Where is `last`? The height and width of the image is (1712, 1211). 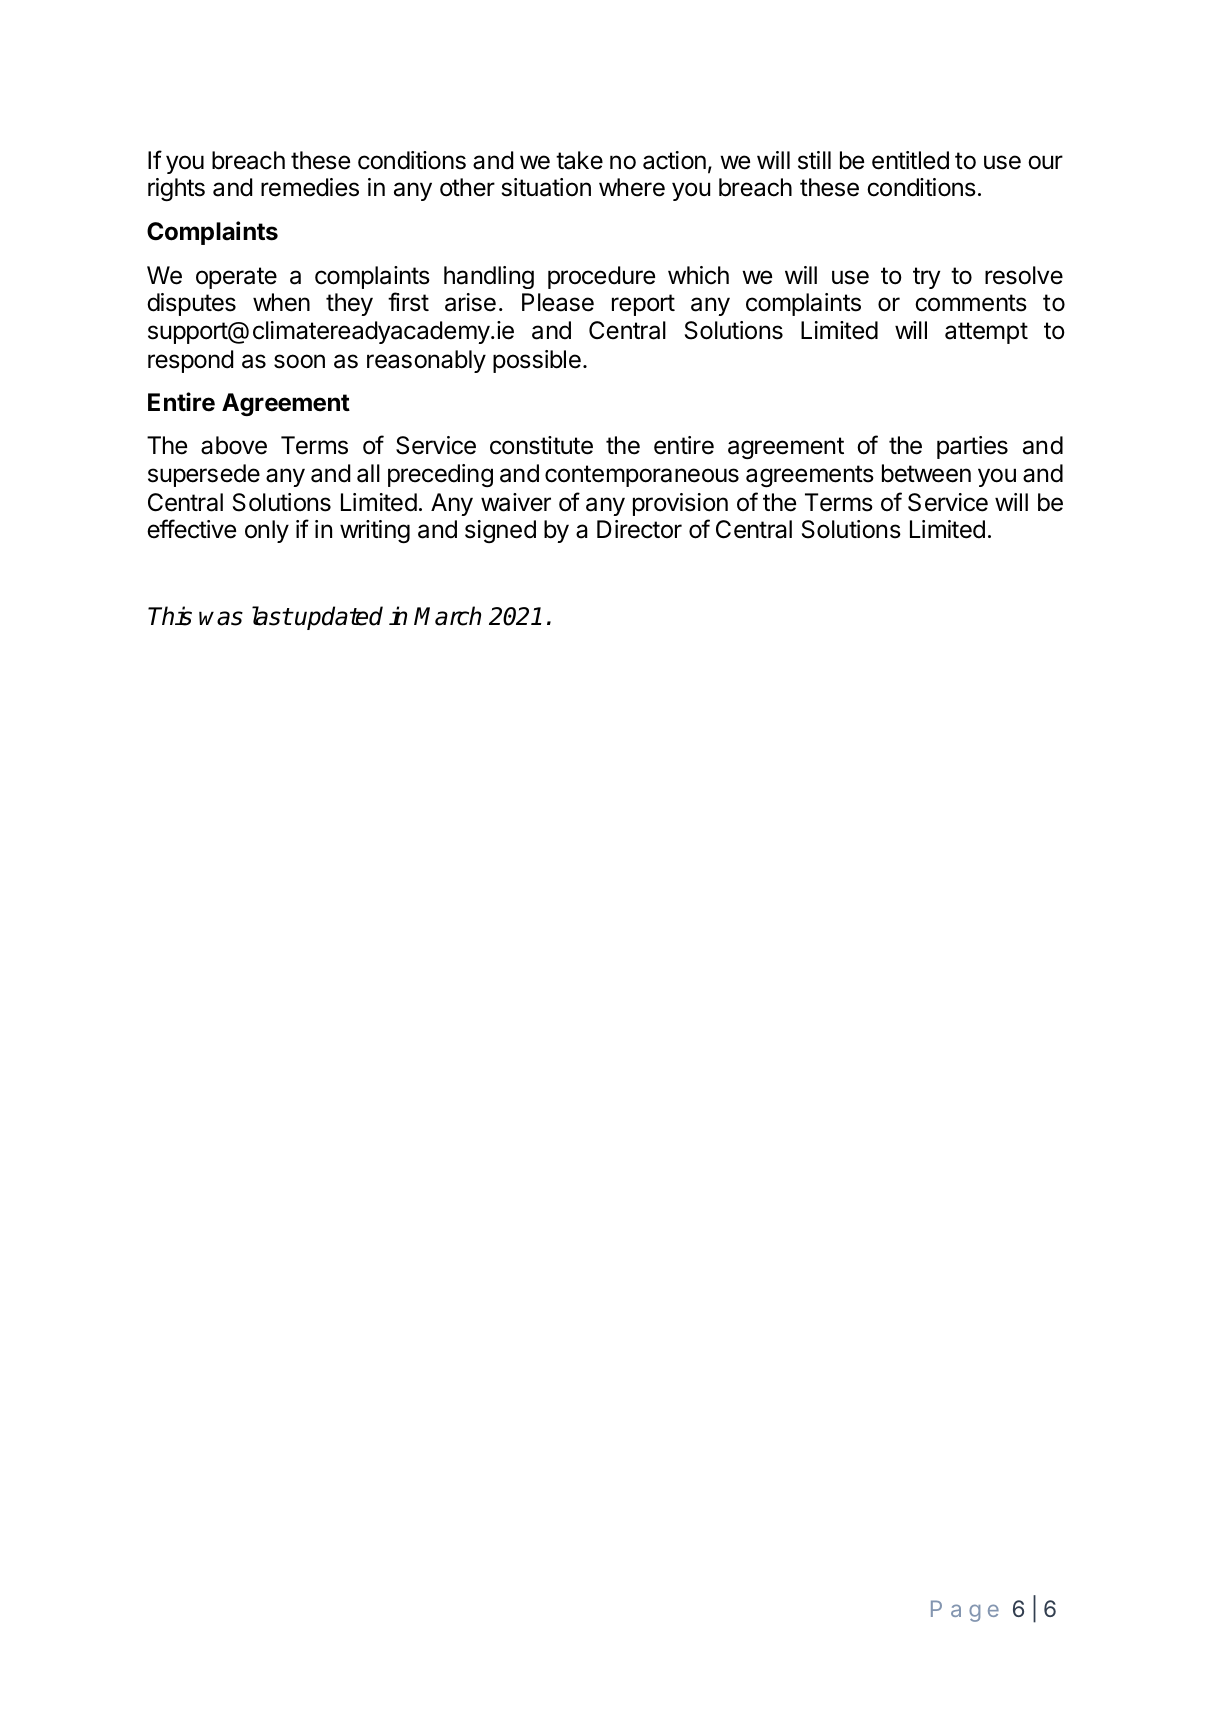
last is located at coordinates (272, 616).
